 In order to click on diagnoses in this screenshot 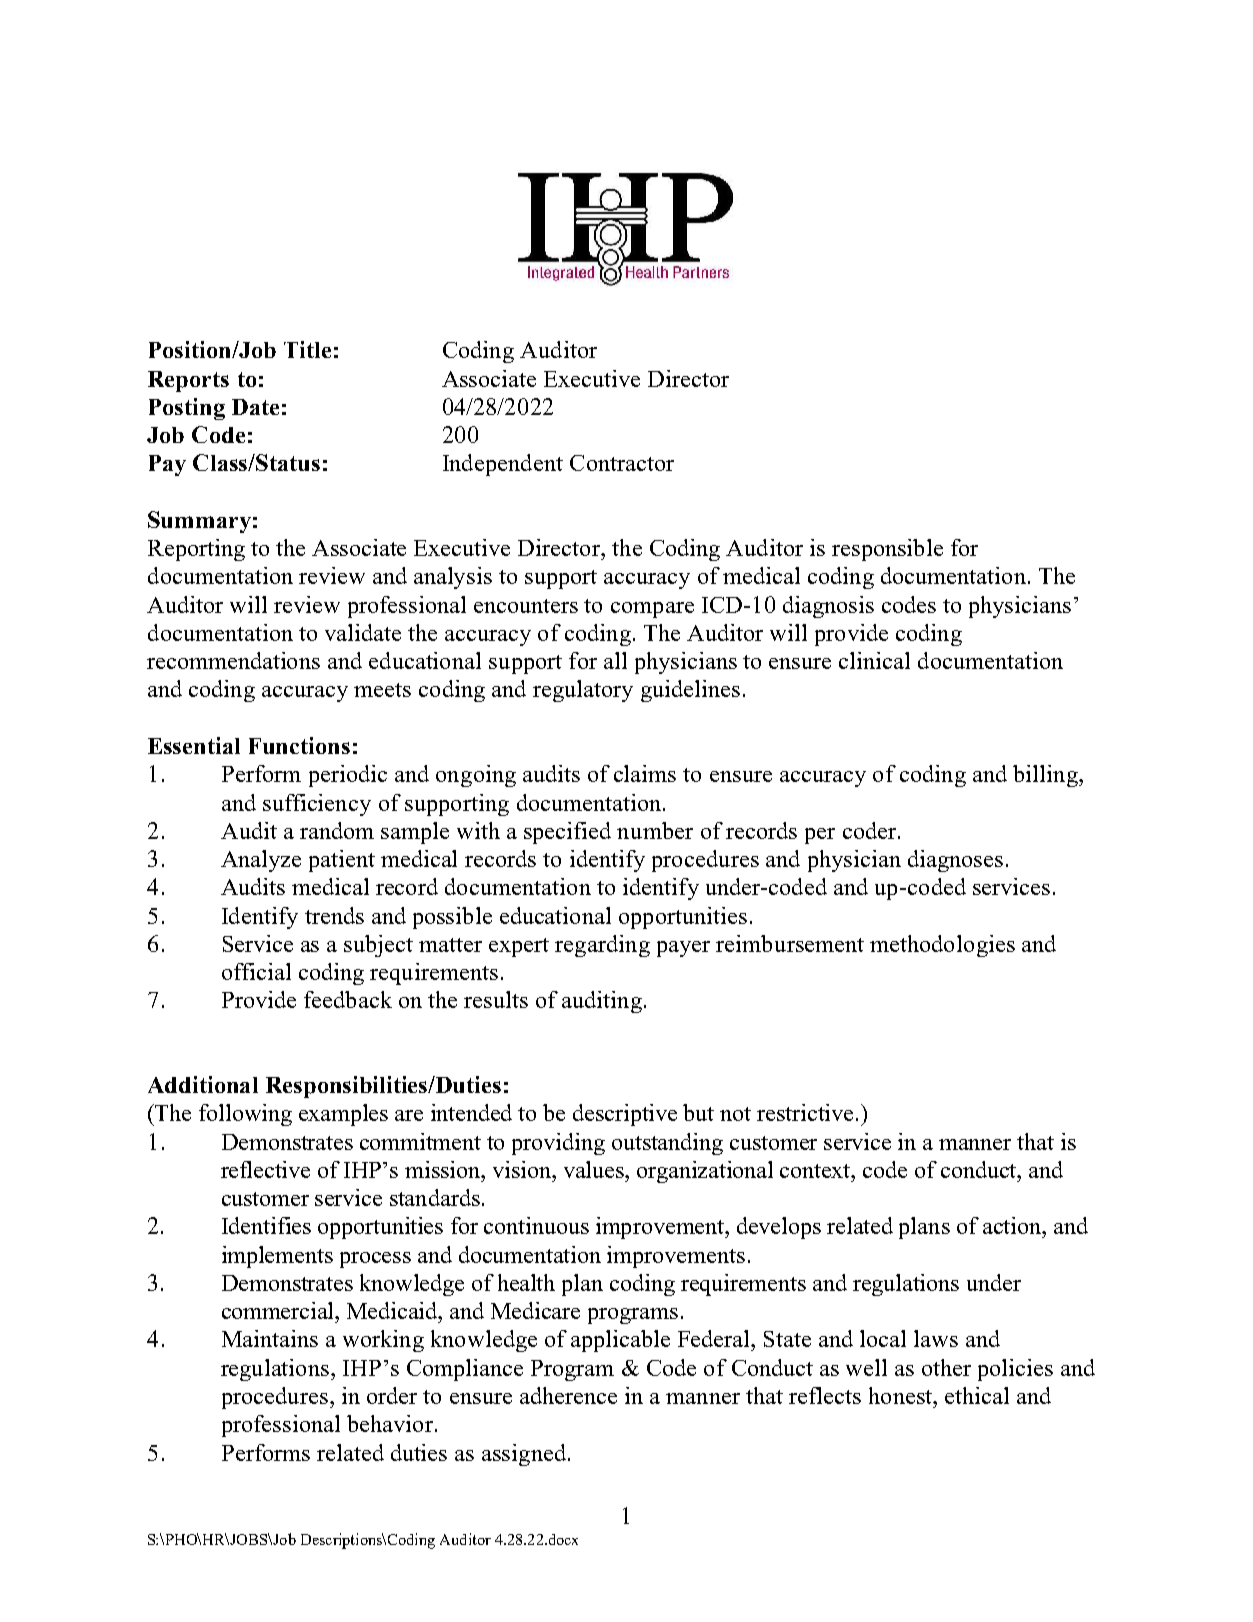, I will do `click(955, 861)`.
